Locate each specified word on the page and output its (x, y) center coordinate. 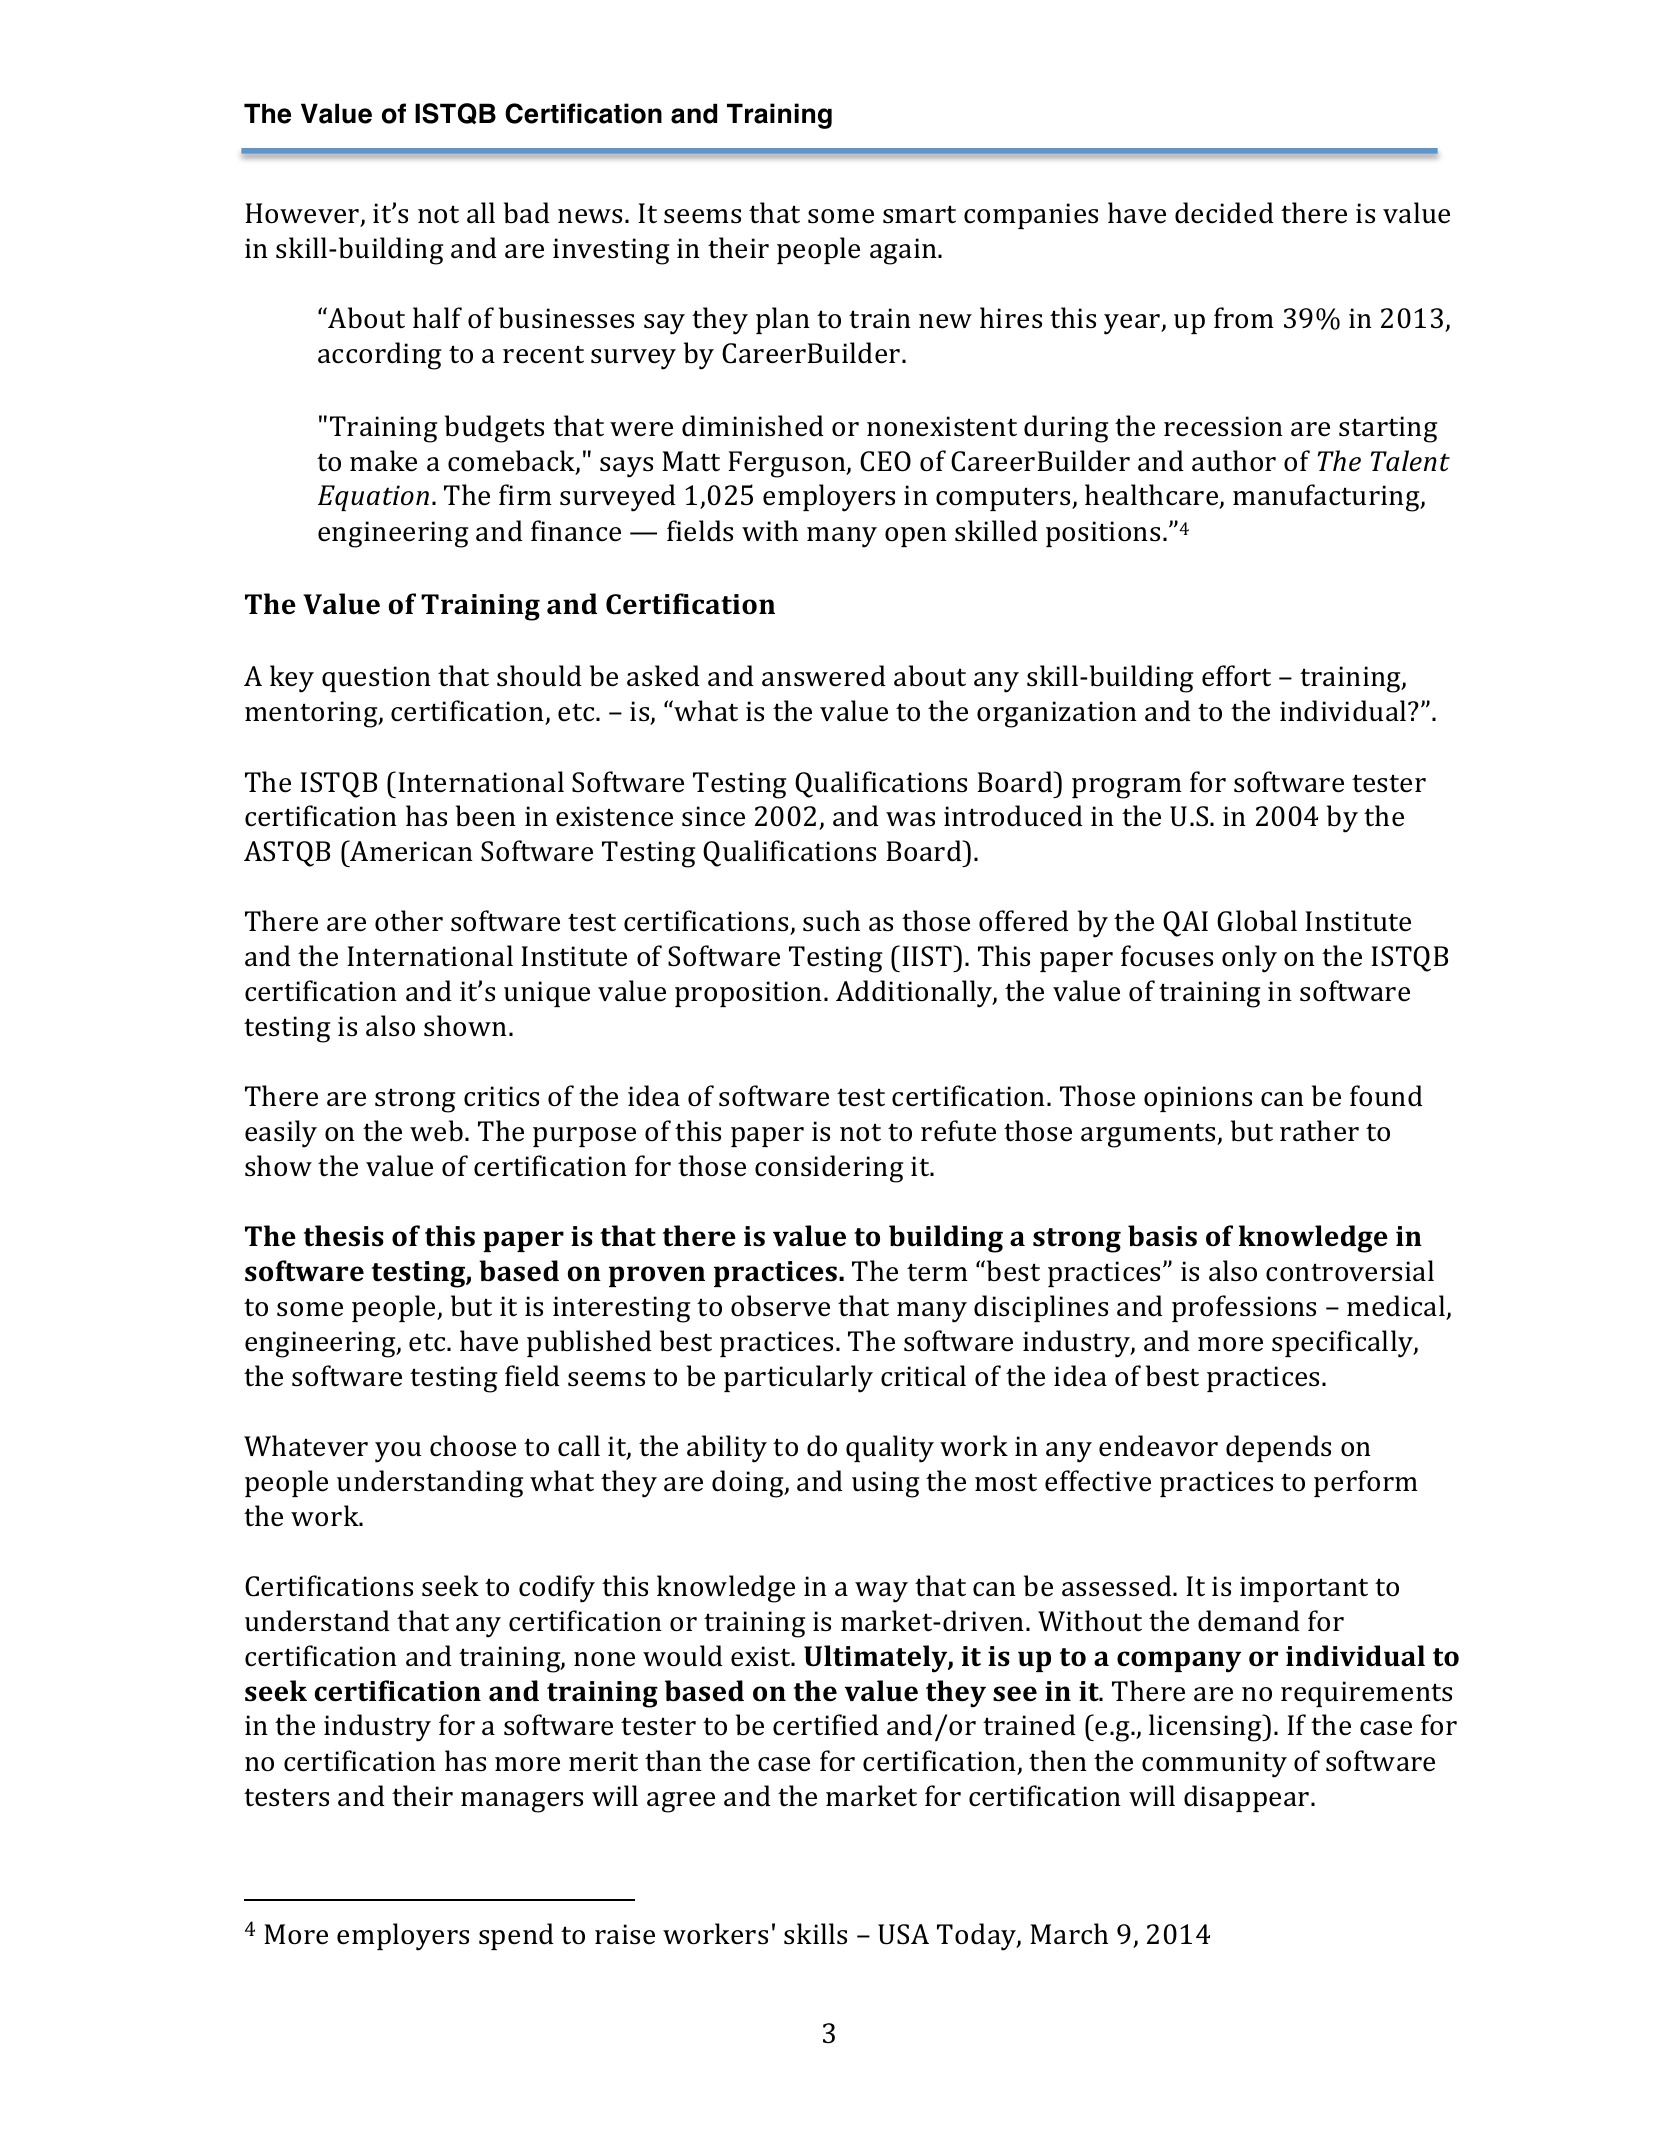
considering (829, 1169)
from (1244, 318)
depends (1278, 1448)
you (398, 1452)
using (885, 1484)
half (437, 318)
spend (516, 1936)
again (904, 251)
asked (663, 676)
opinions (1198, 1099)
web (436, 1131)
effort (1236, 676)
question (376, 679)
